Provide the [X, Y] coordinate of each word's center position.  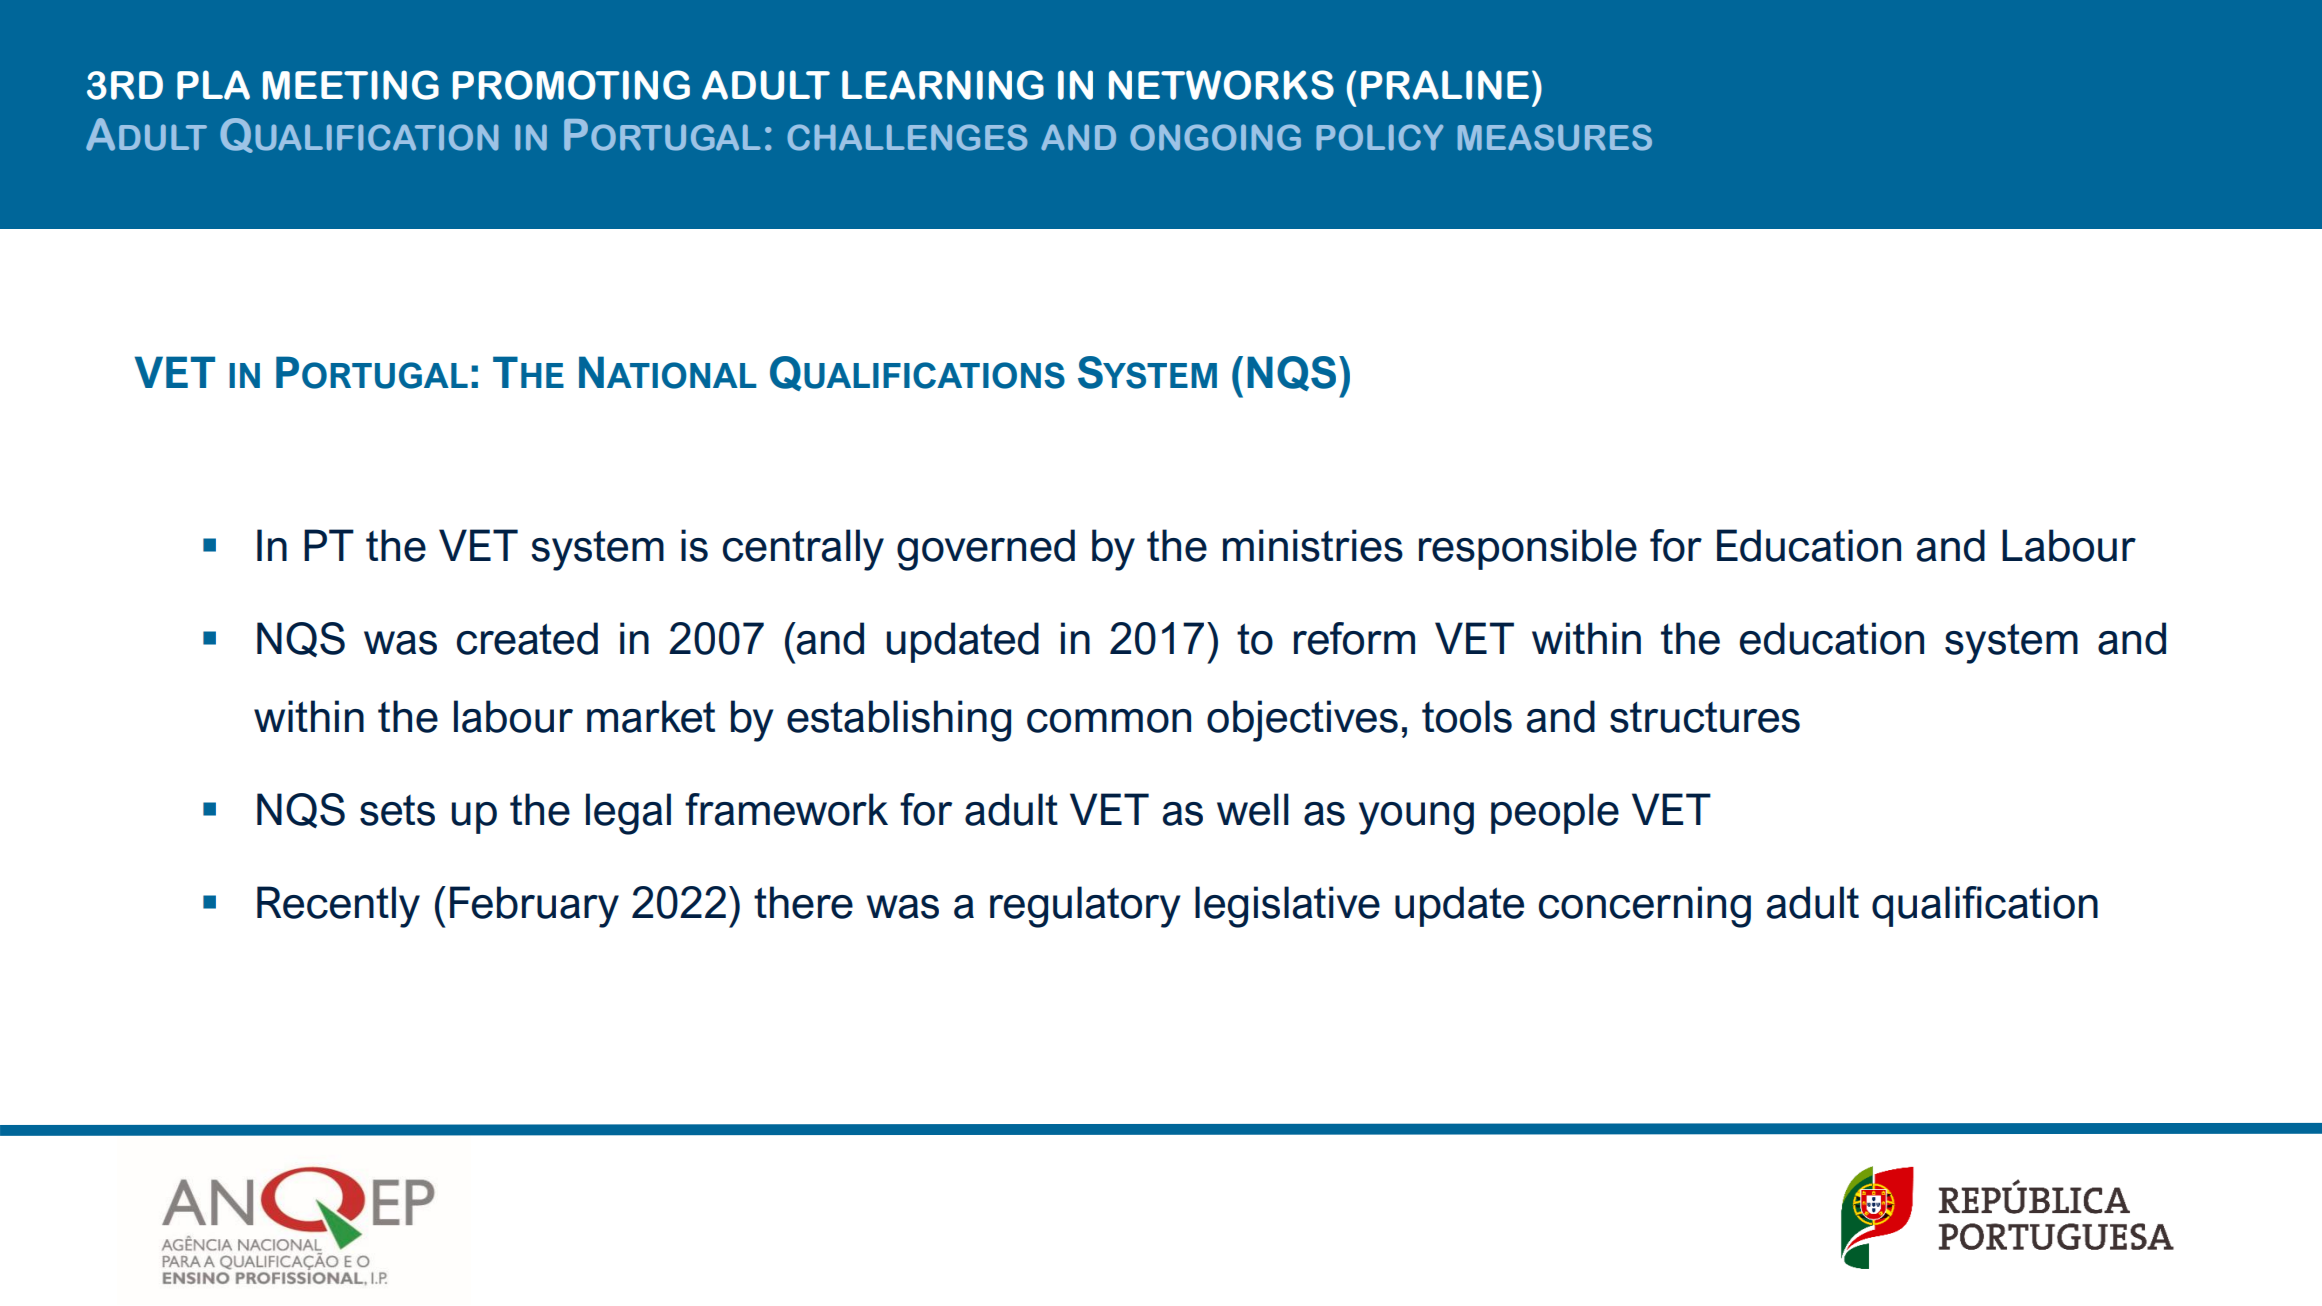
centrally [803, 550]
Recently [338, 907]
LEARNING [943, 85]
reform [1354, 638]
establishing [899, 721]
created [527, 638]
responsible [1528, 549]
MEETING [351, 85]
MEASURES [1555, 137]
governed [986, 550]
